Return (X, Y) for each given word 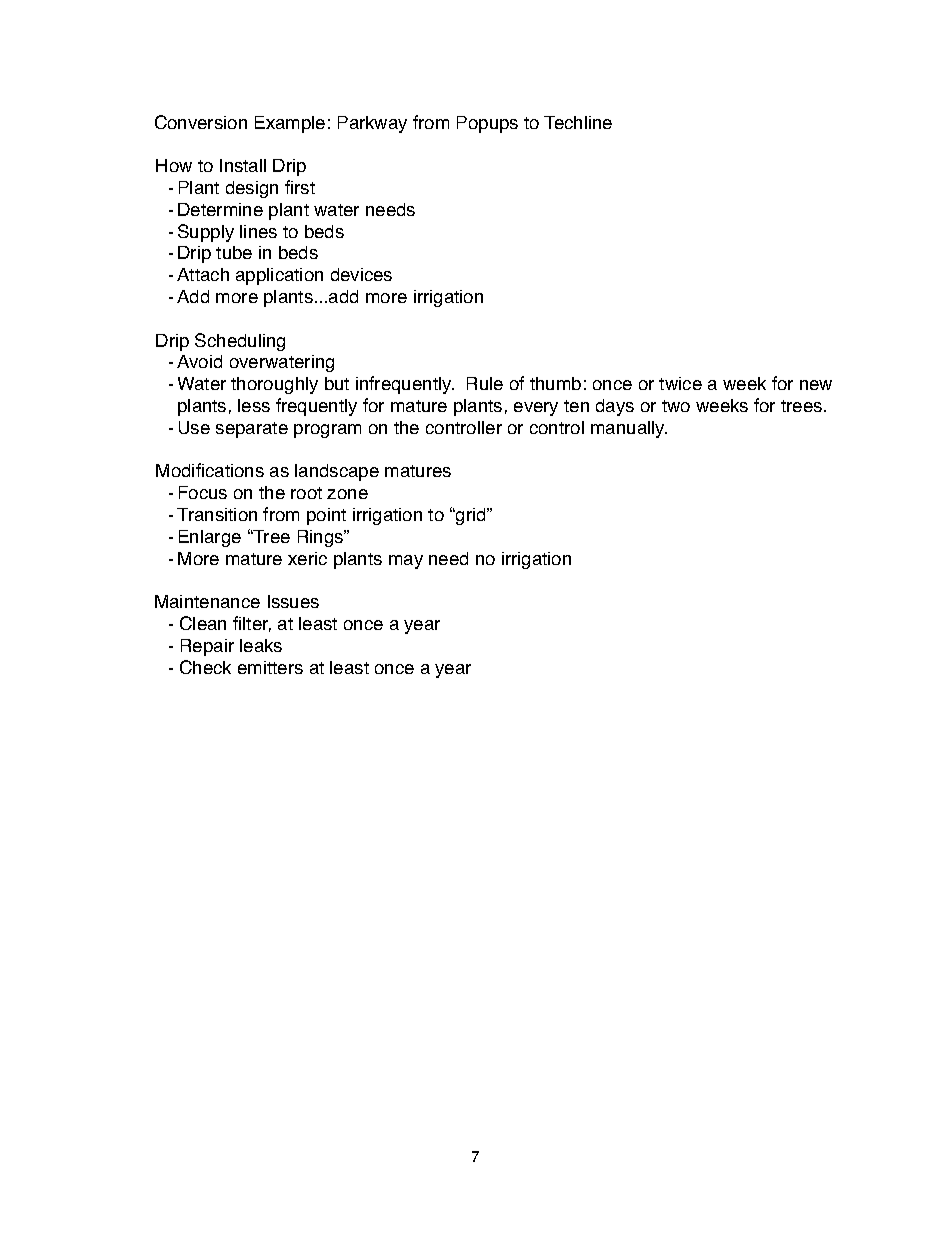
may (406, 562)
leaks (261, 645)
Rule (485, 383)
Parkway (372, 124)
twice (680, 383)
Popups (487, 124)
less (254, 405)
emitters (270, 667)
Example (290, 124)
